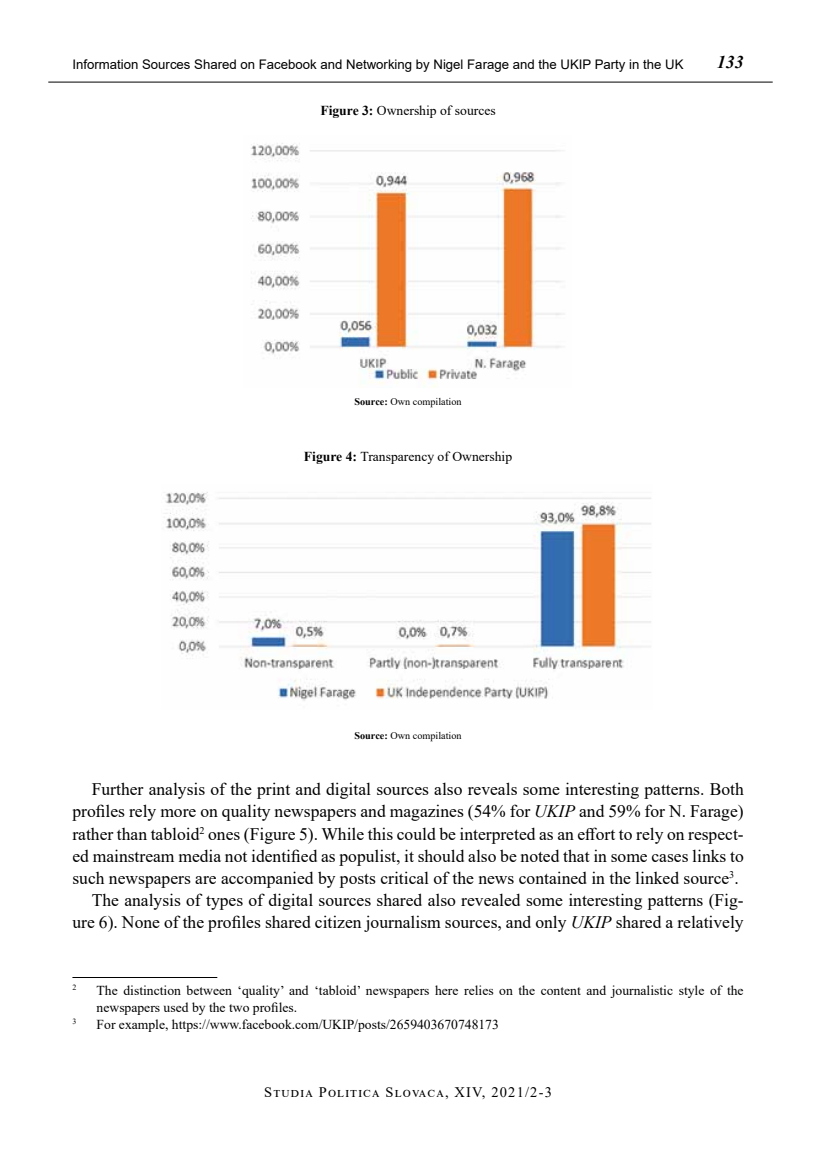  Describe the element at coordinates (416, 833) in the screenshot. I see `could` at that location.
